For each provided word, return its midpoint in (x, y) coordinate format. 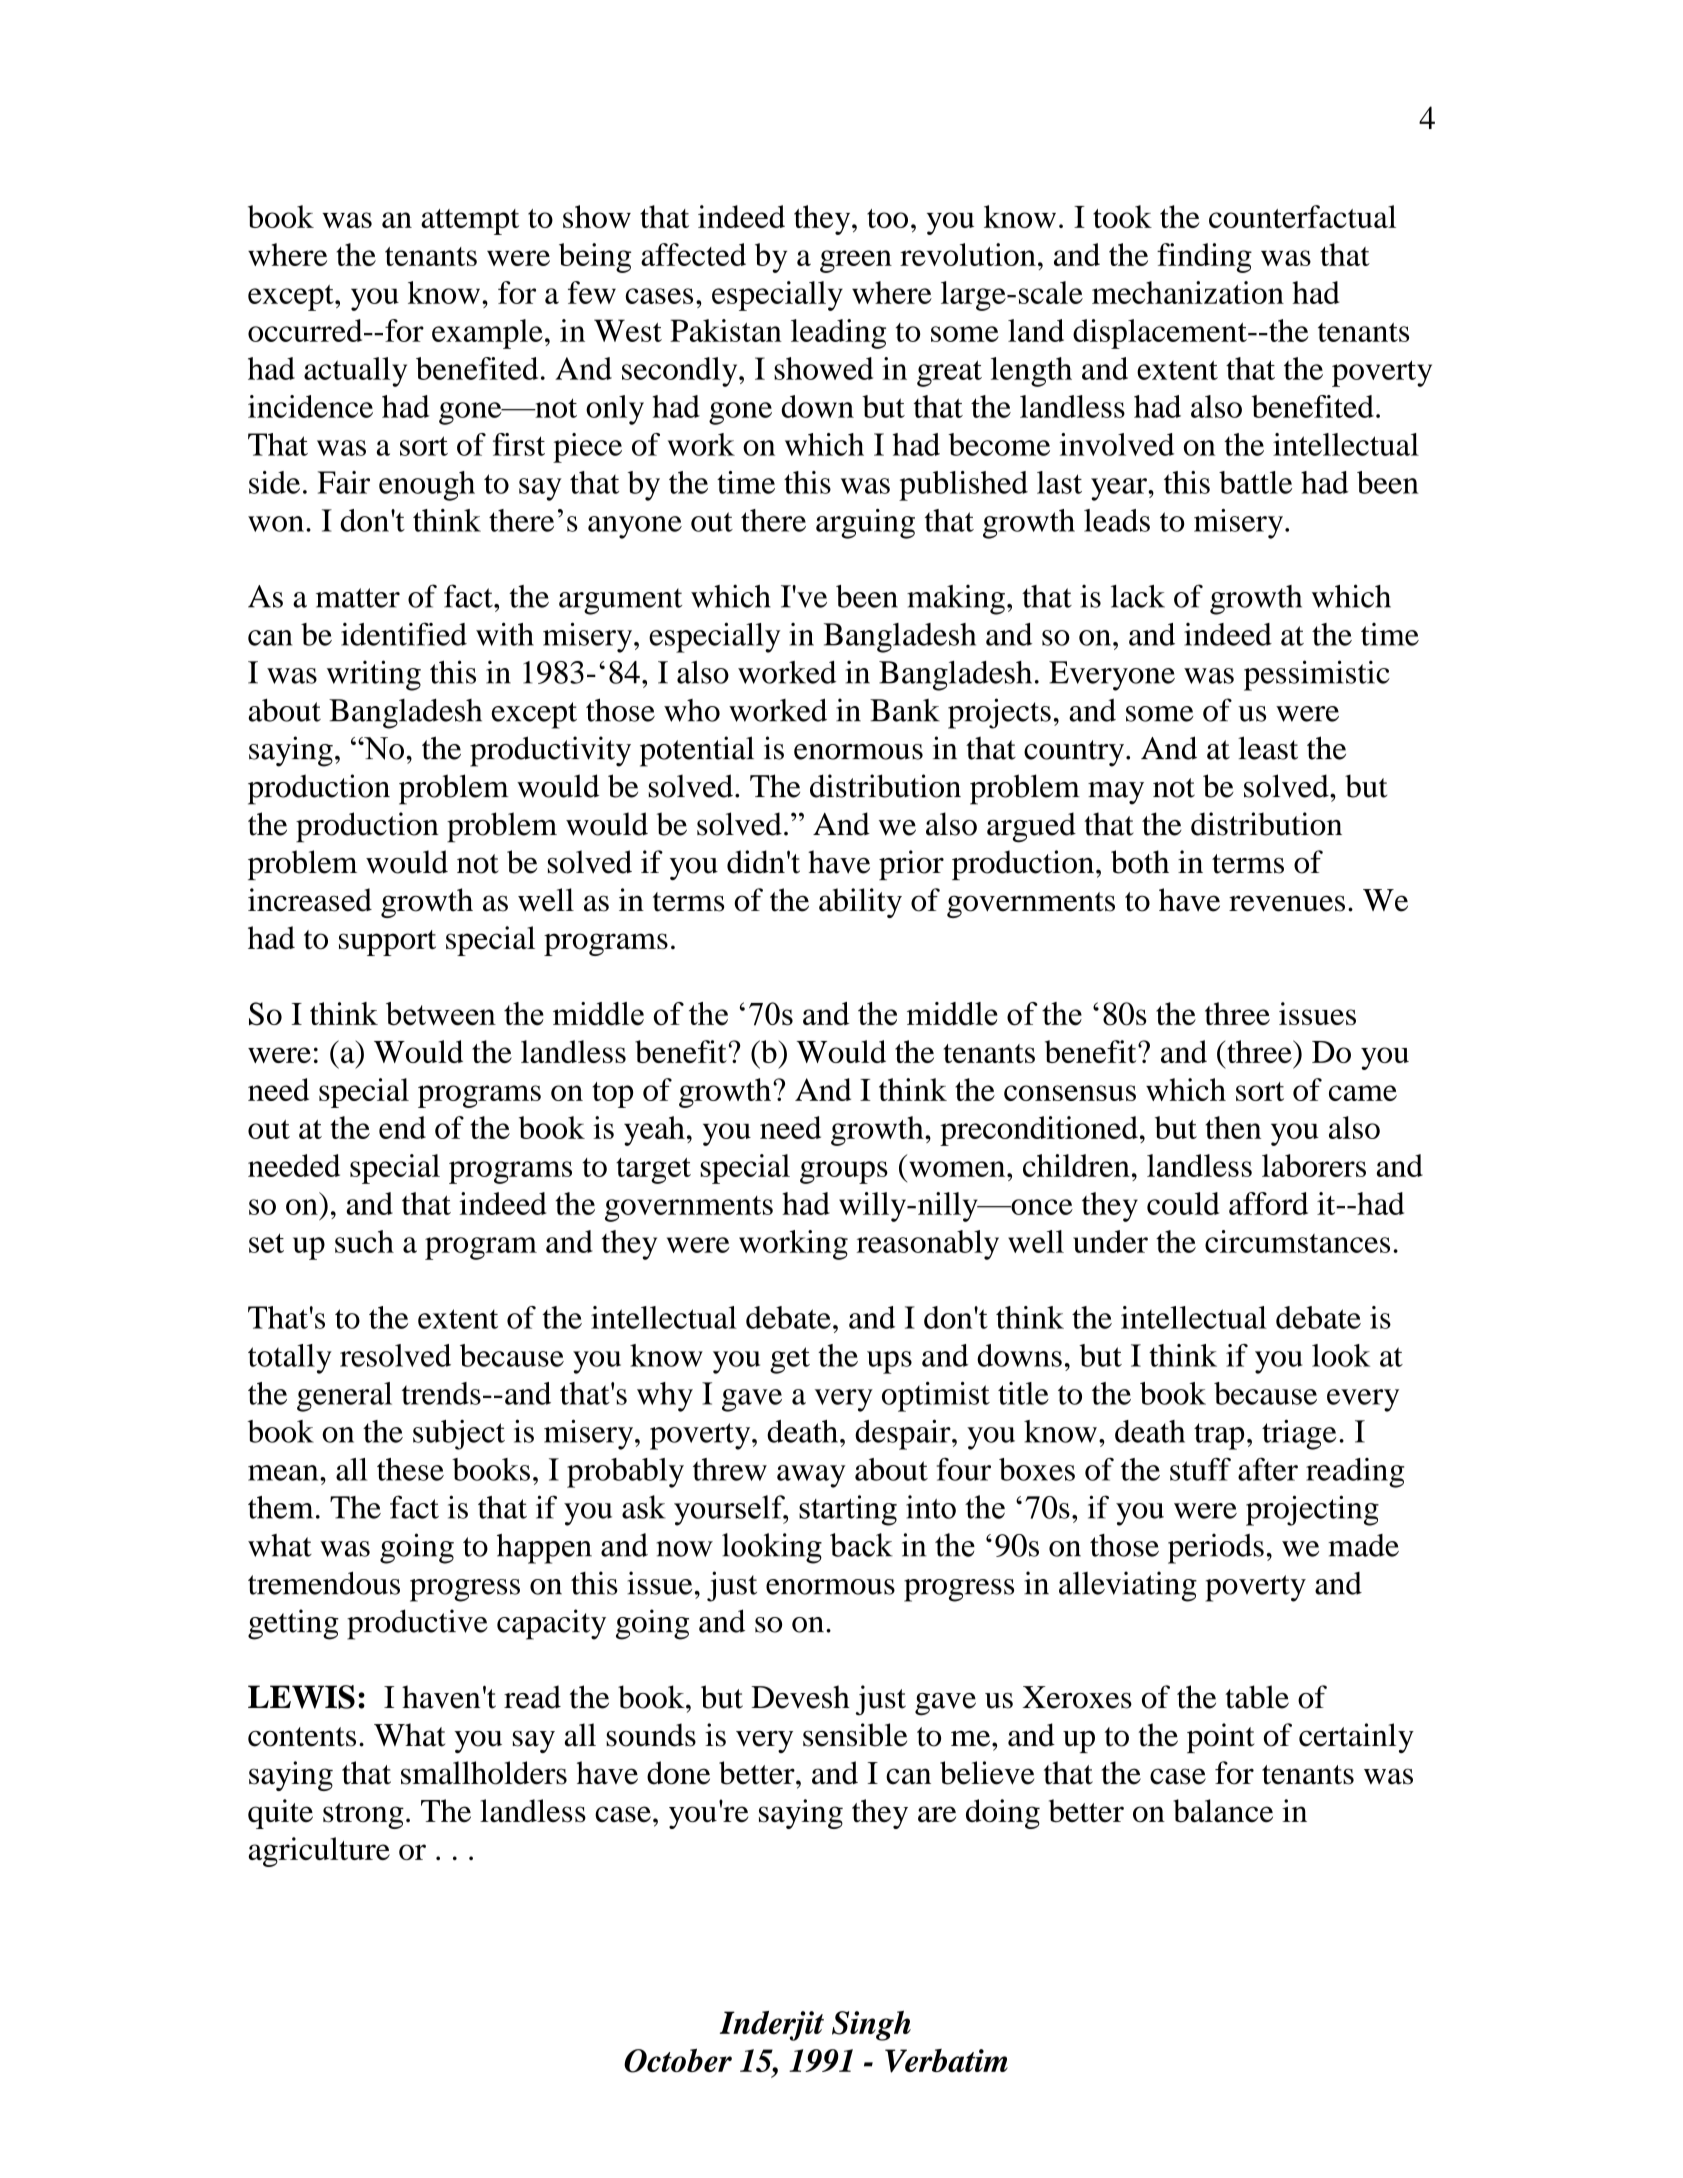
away (811, 1476)
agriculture (319, 1852)
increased (310, 900)
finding (1204, 258)
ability (860, 903)
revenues (1287, 903)
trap (1219, 1436)
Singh (871, 2026)
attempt (470, 222)
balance (1223, 1811)
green (856, 261)
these (410, 1469)
